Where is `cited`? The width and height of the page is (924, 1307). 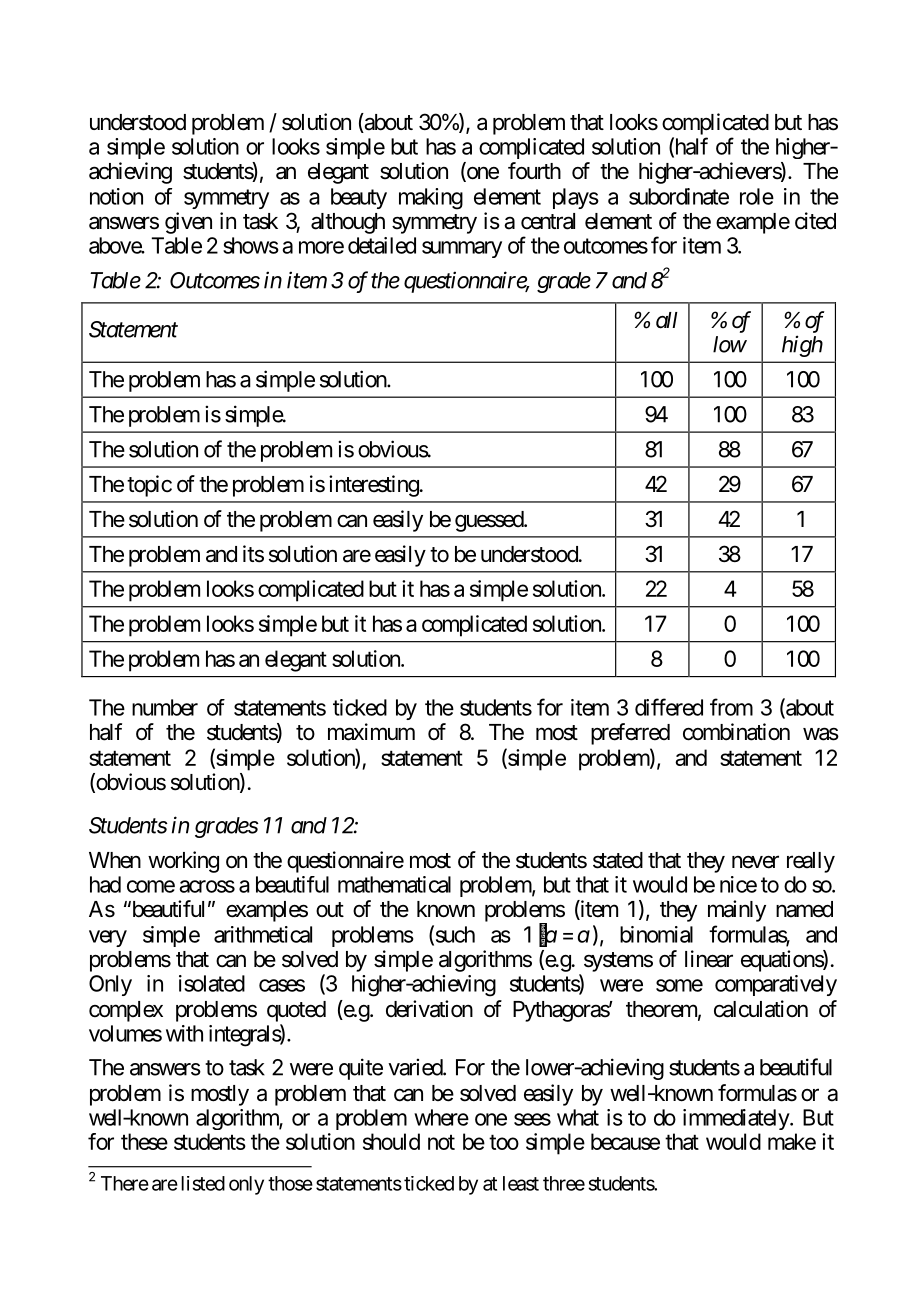
cited is located at coordinates (815, 221).
